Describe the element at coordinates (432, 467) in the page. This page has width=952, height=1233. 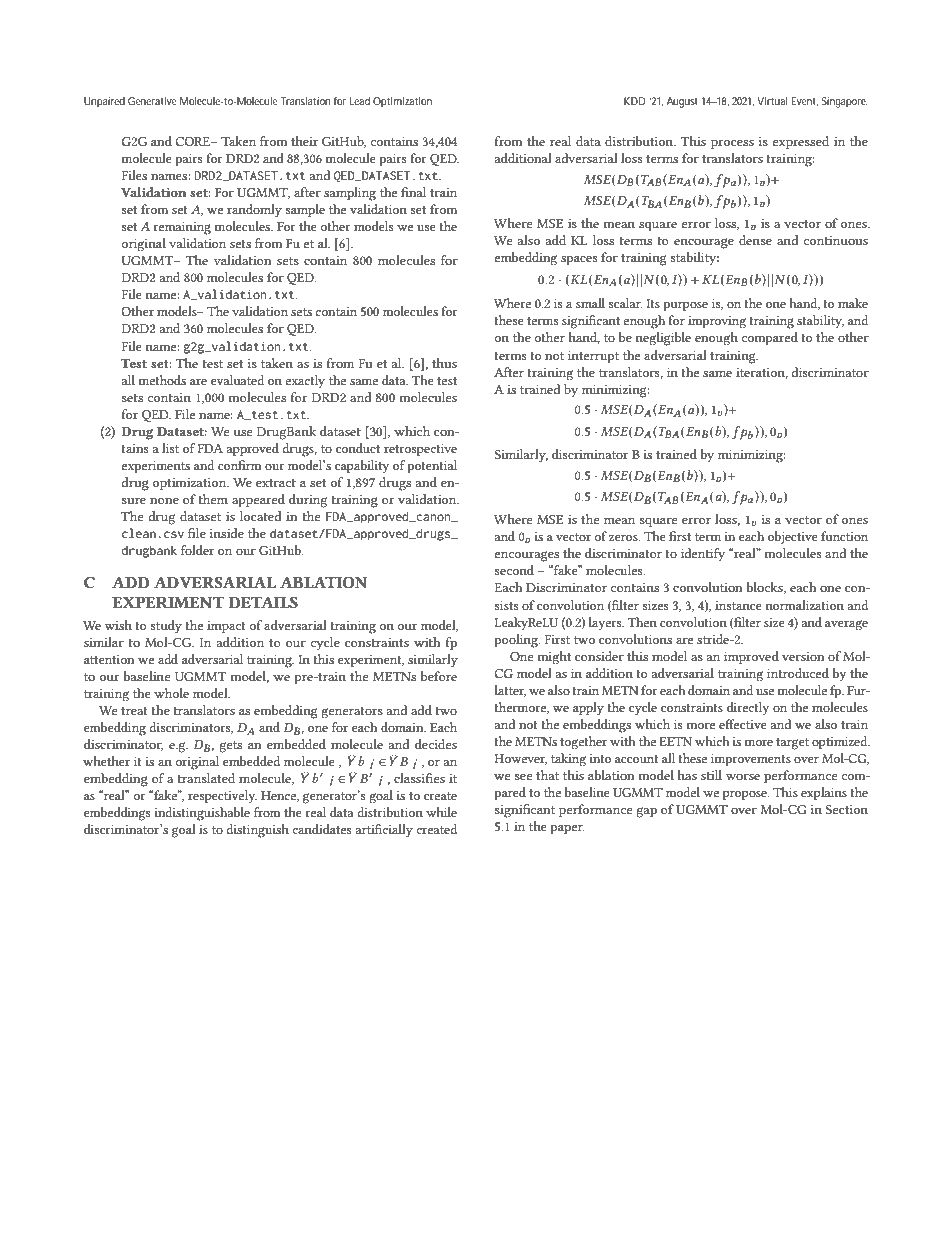
I see `potential` at that location.
